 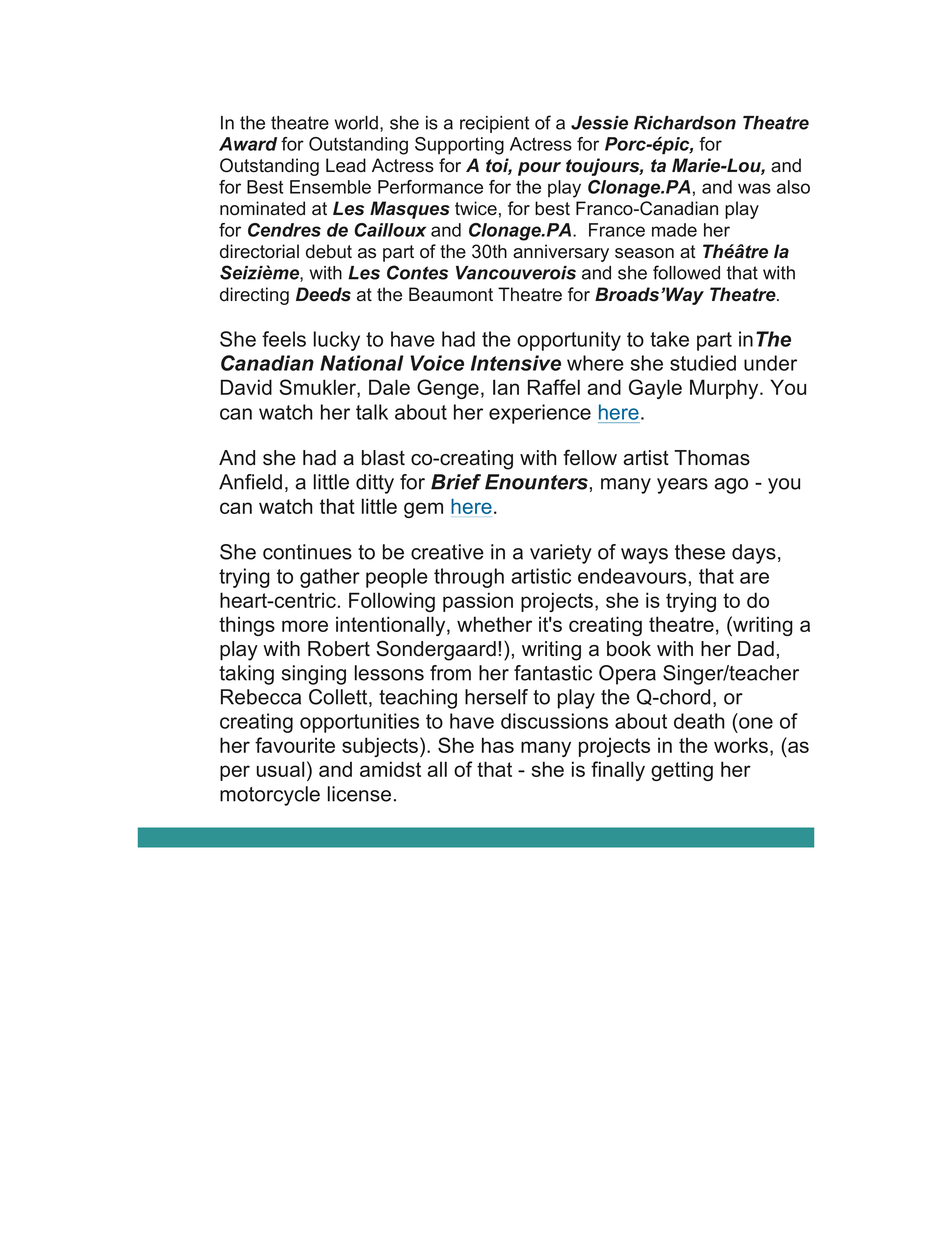 I want to click on Beaumont, so click(x=451, y=294).
